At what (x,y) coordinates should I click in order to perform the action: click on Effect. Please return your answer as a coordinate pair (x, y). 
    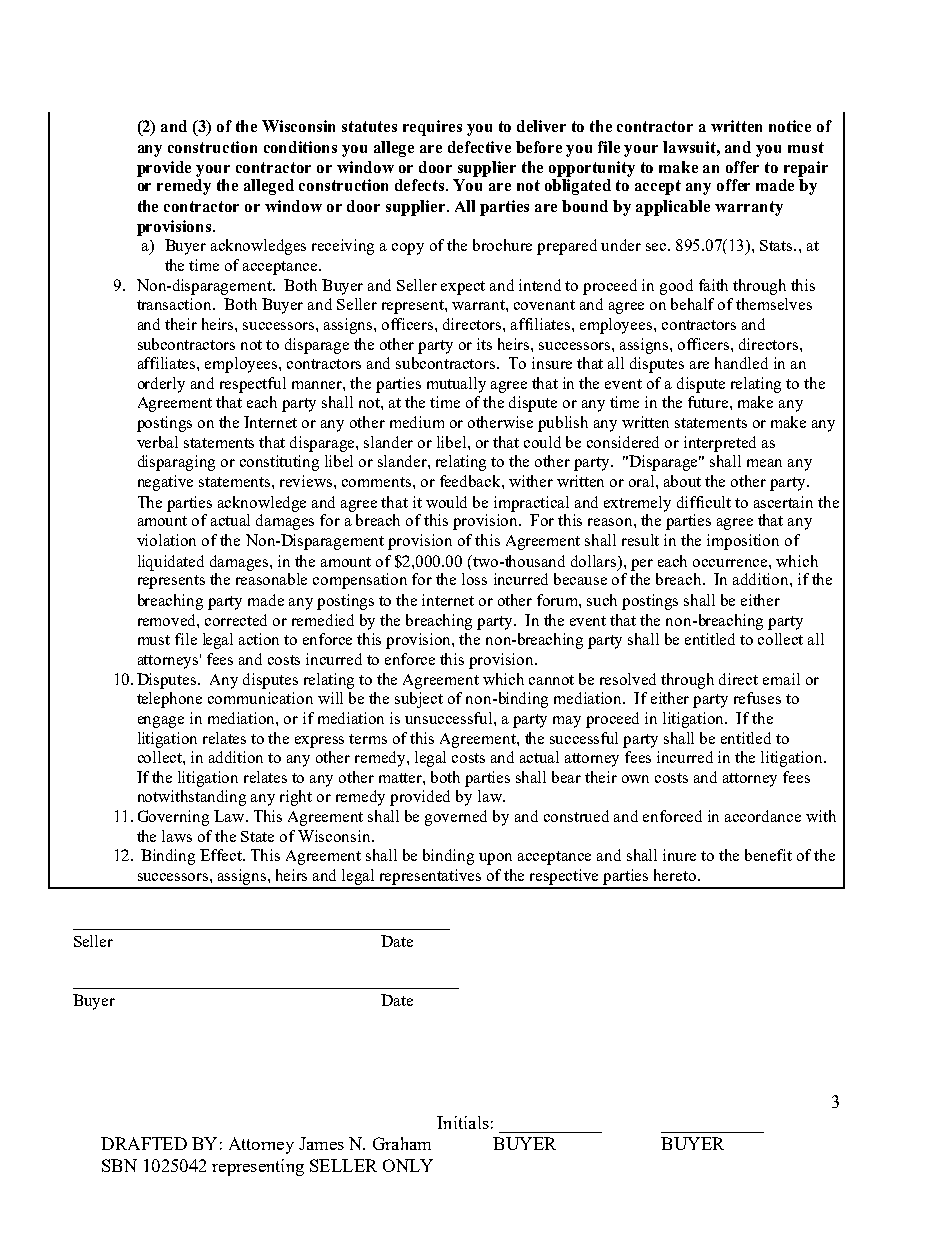
    Looking at the image, I should click on (222, 855).
